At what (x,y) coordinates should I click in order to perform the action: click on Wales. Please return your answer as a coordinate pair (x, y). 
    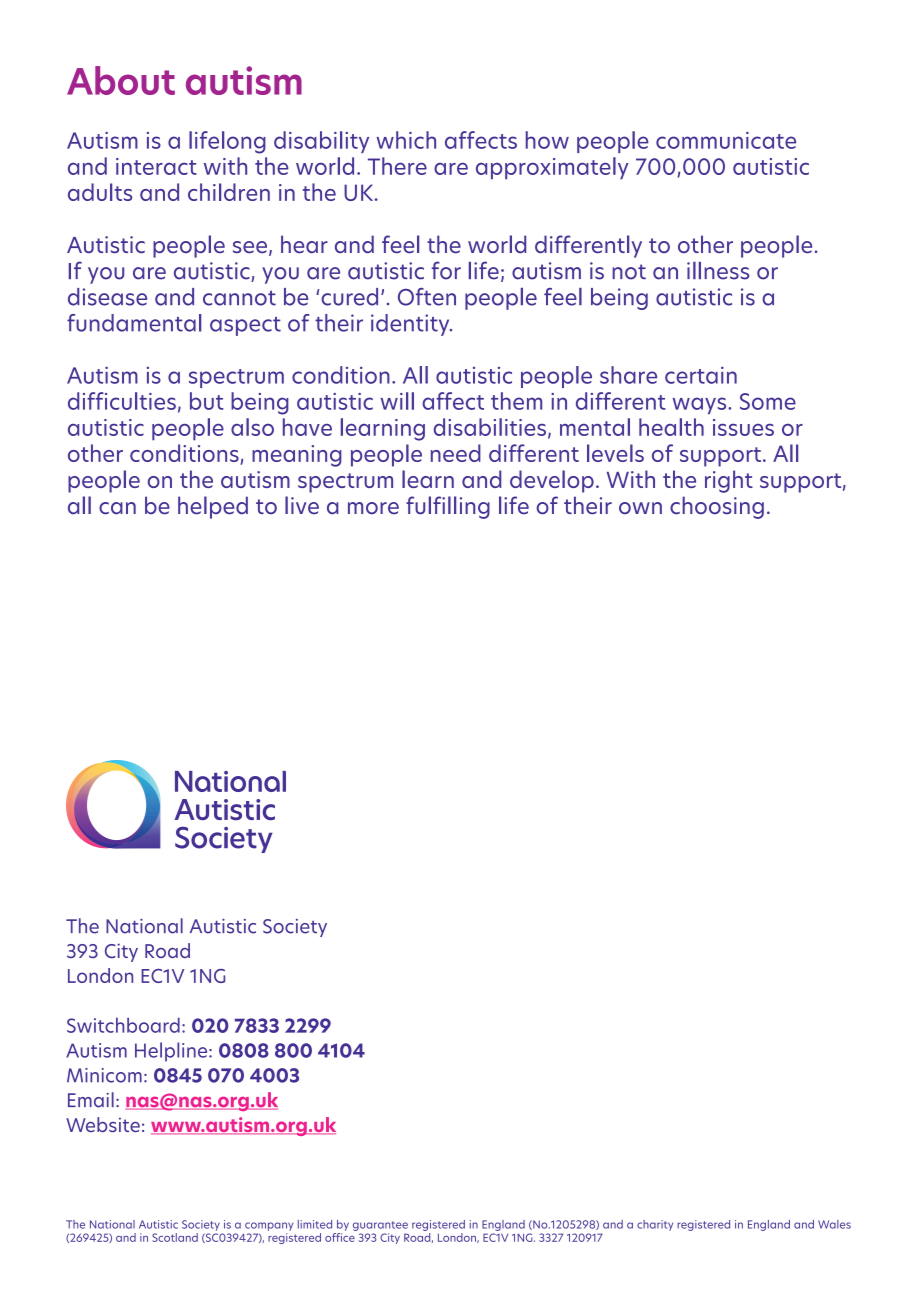
    Looking at the image, I should click on (834, 1224).
